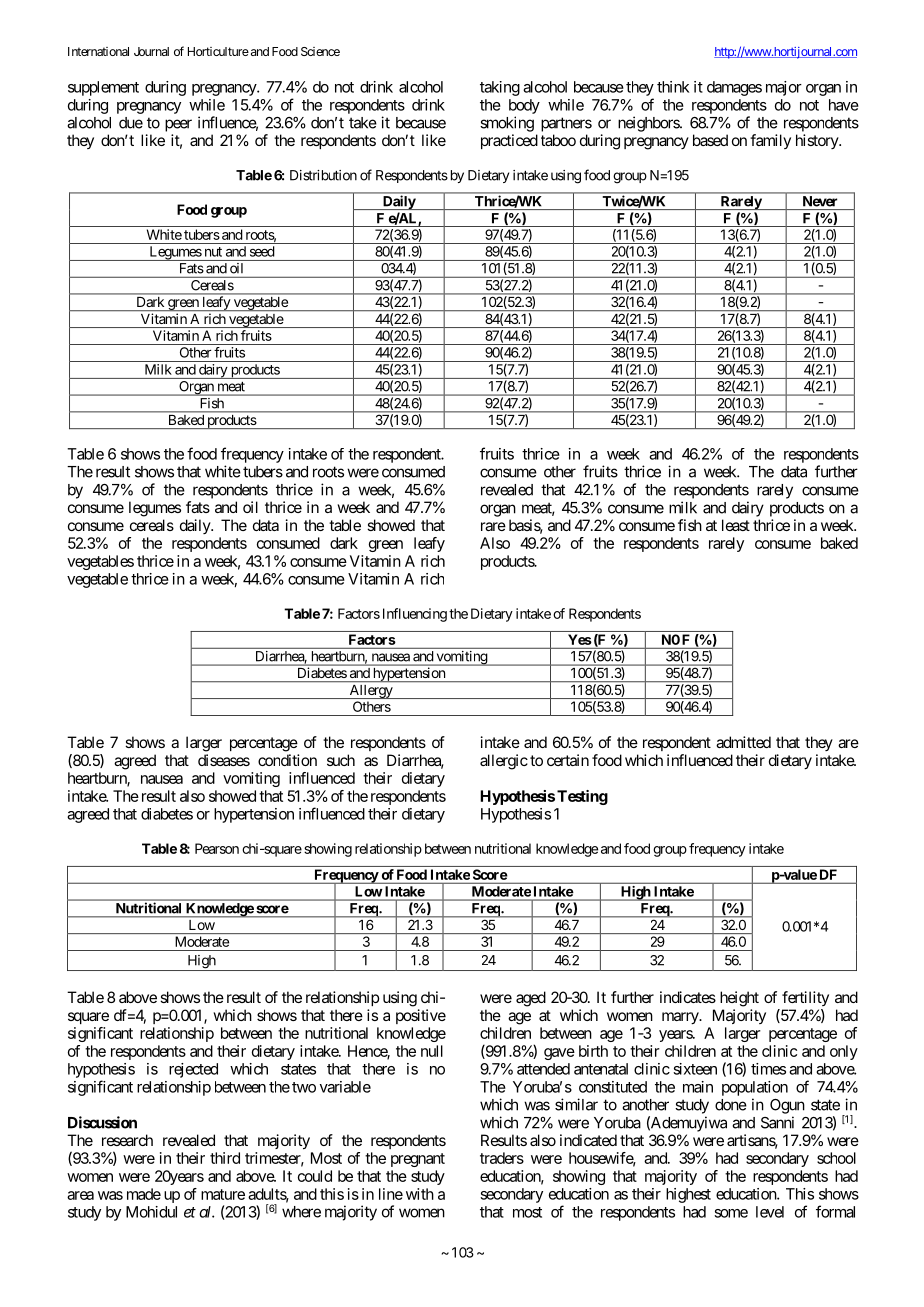 The width and height of the screenshot is (924, 1307). I want to click on peer, so click(178, 125).
